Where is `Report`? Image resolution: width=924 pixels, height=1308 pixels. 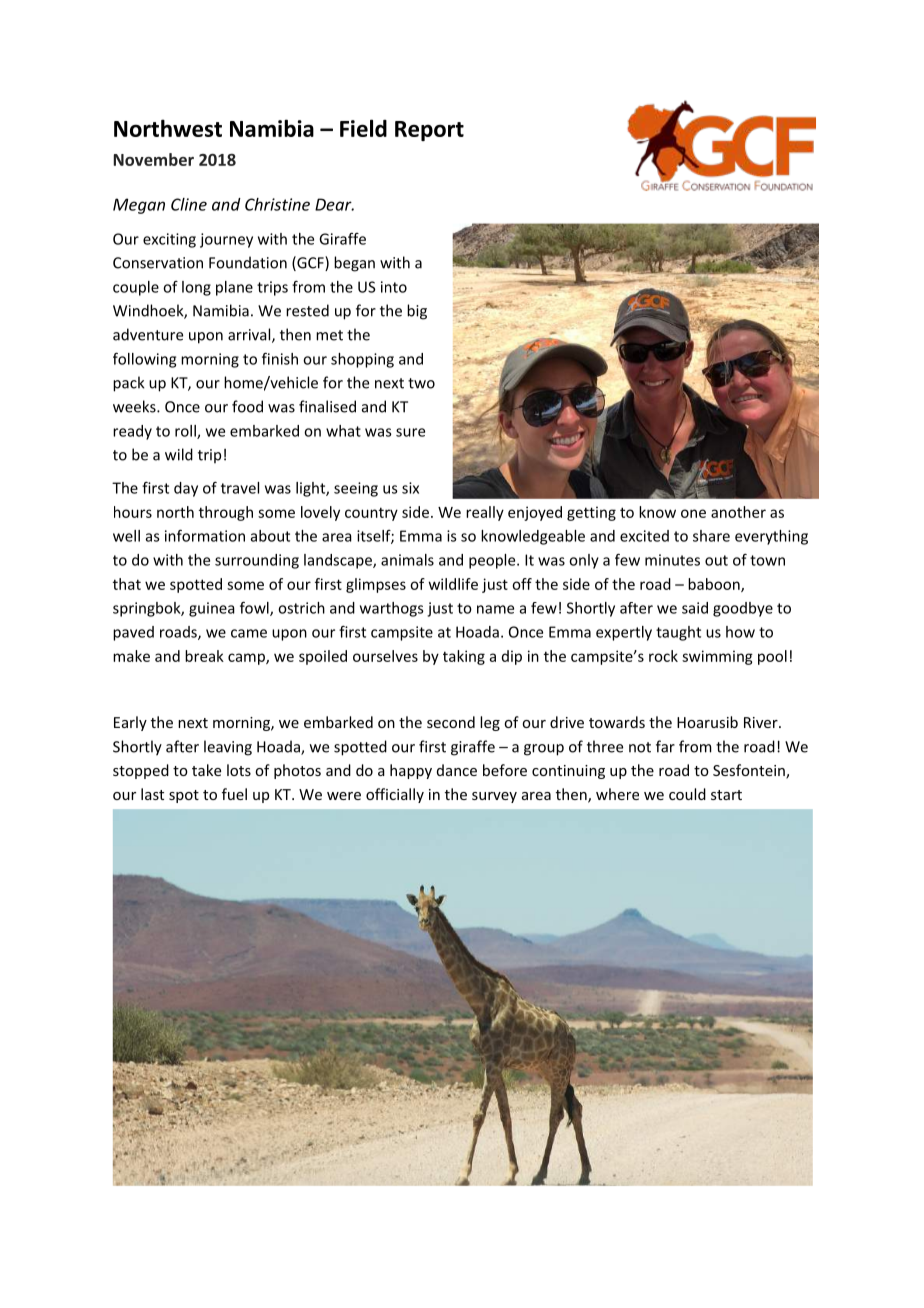
Report is located at coordinates (429, 131).
